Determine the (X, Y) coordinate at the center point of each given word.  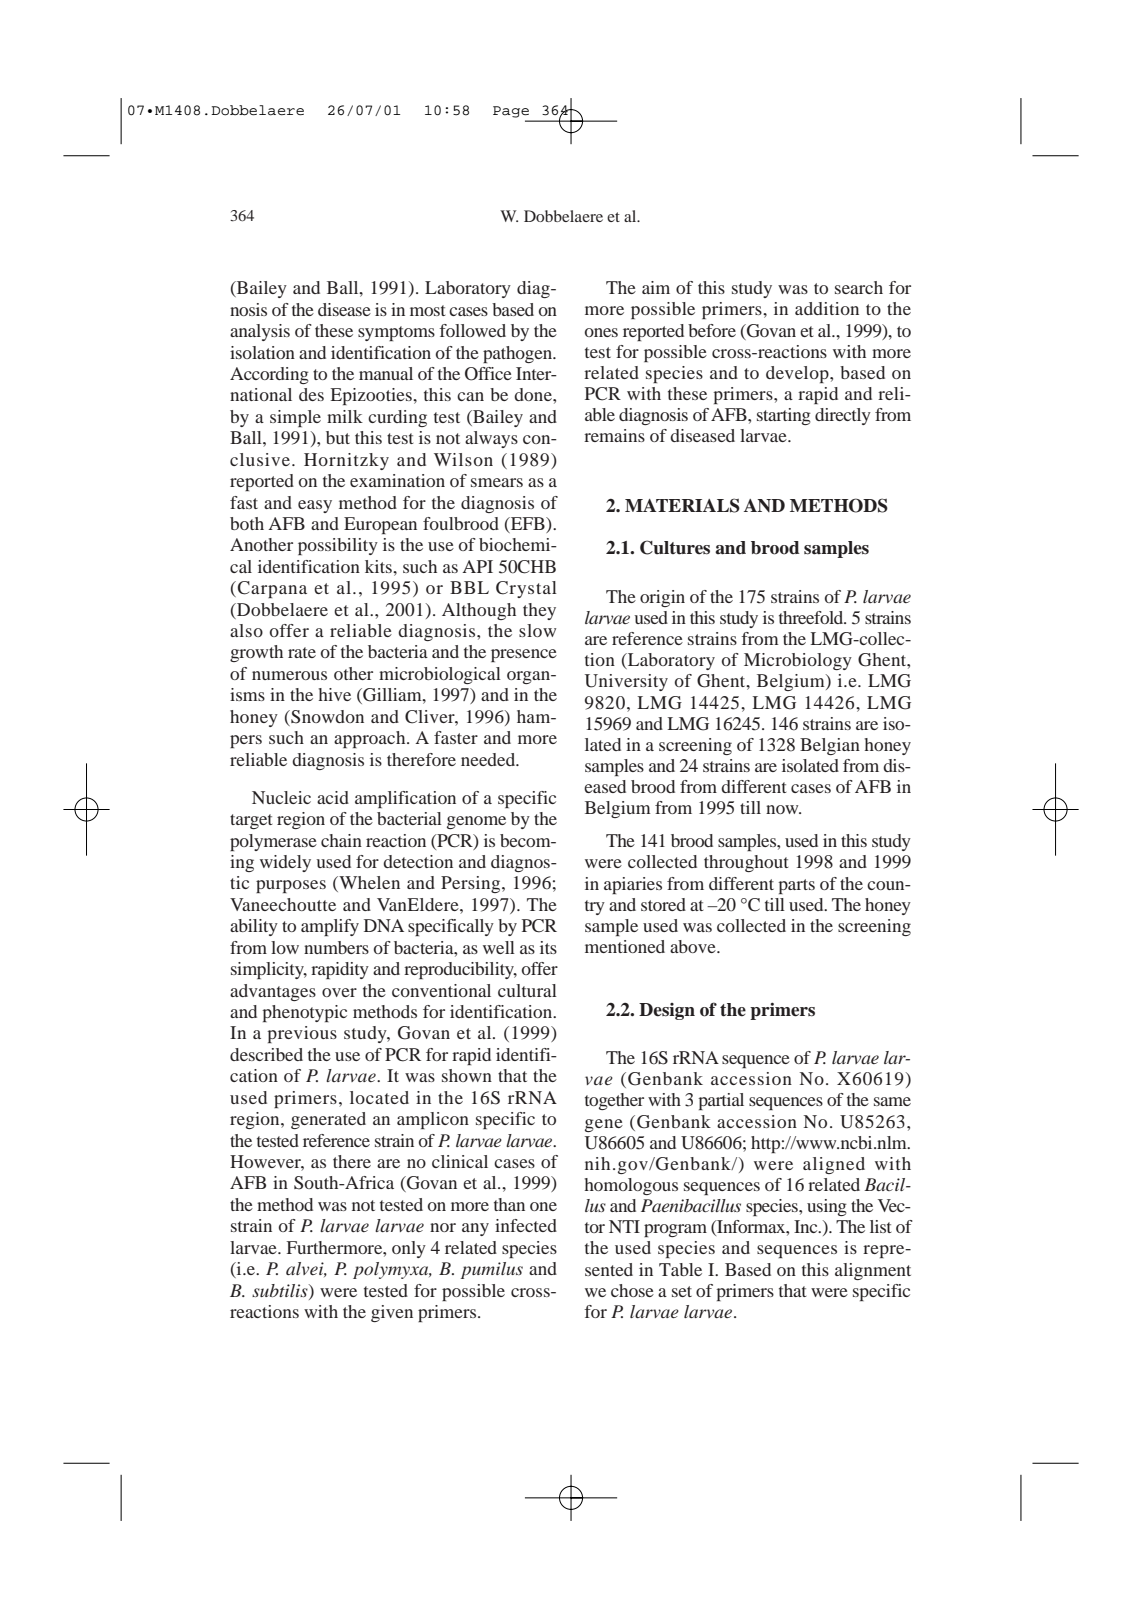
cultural (527, 990)
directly (843, 416)
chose (632, 1290)
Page (511, 112)
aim (656, 287)
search (859, 287)
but (338, 437)
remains (614, 435)
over (339, 992)
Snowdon (326, 717)
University (626, 682)
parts (796, 886)
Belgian (830, 746)
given (392, 1313)
